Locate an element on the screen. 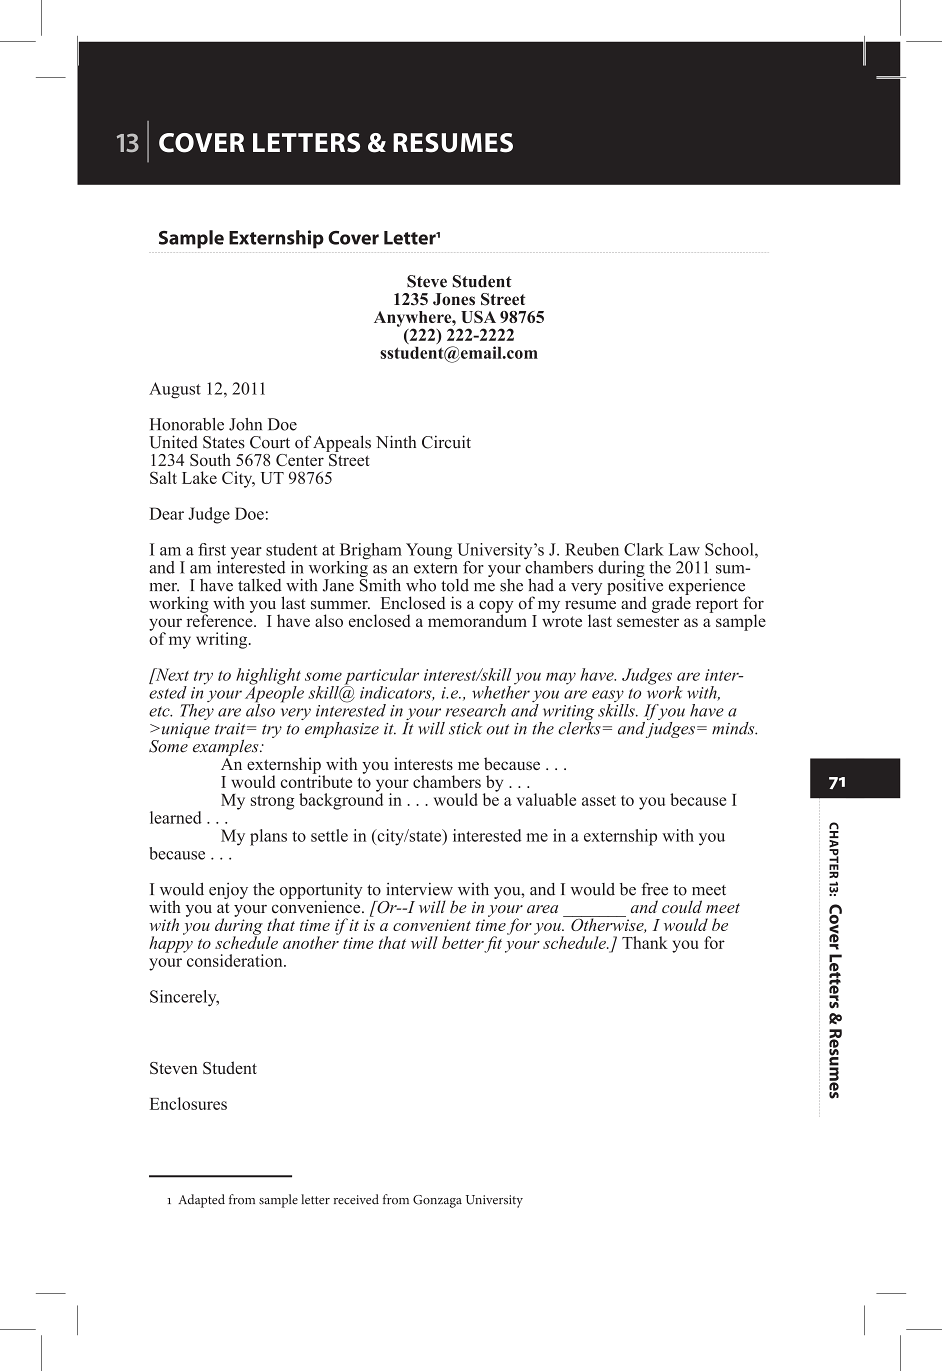  Thank is located at coordinates (645, 942).
